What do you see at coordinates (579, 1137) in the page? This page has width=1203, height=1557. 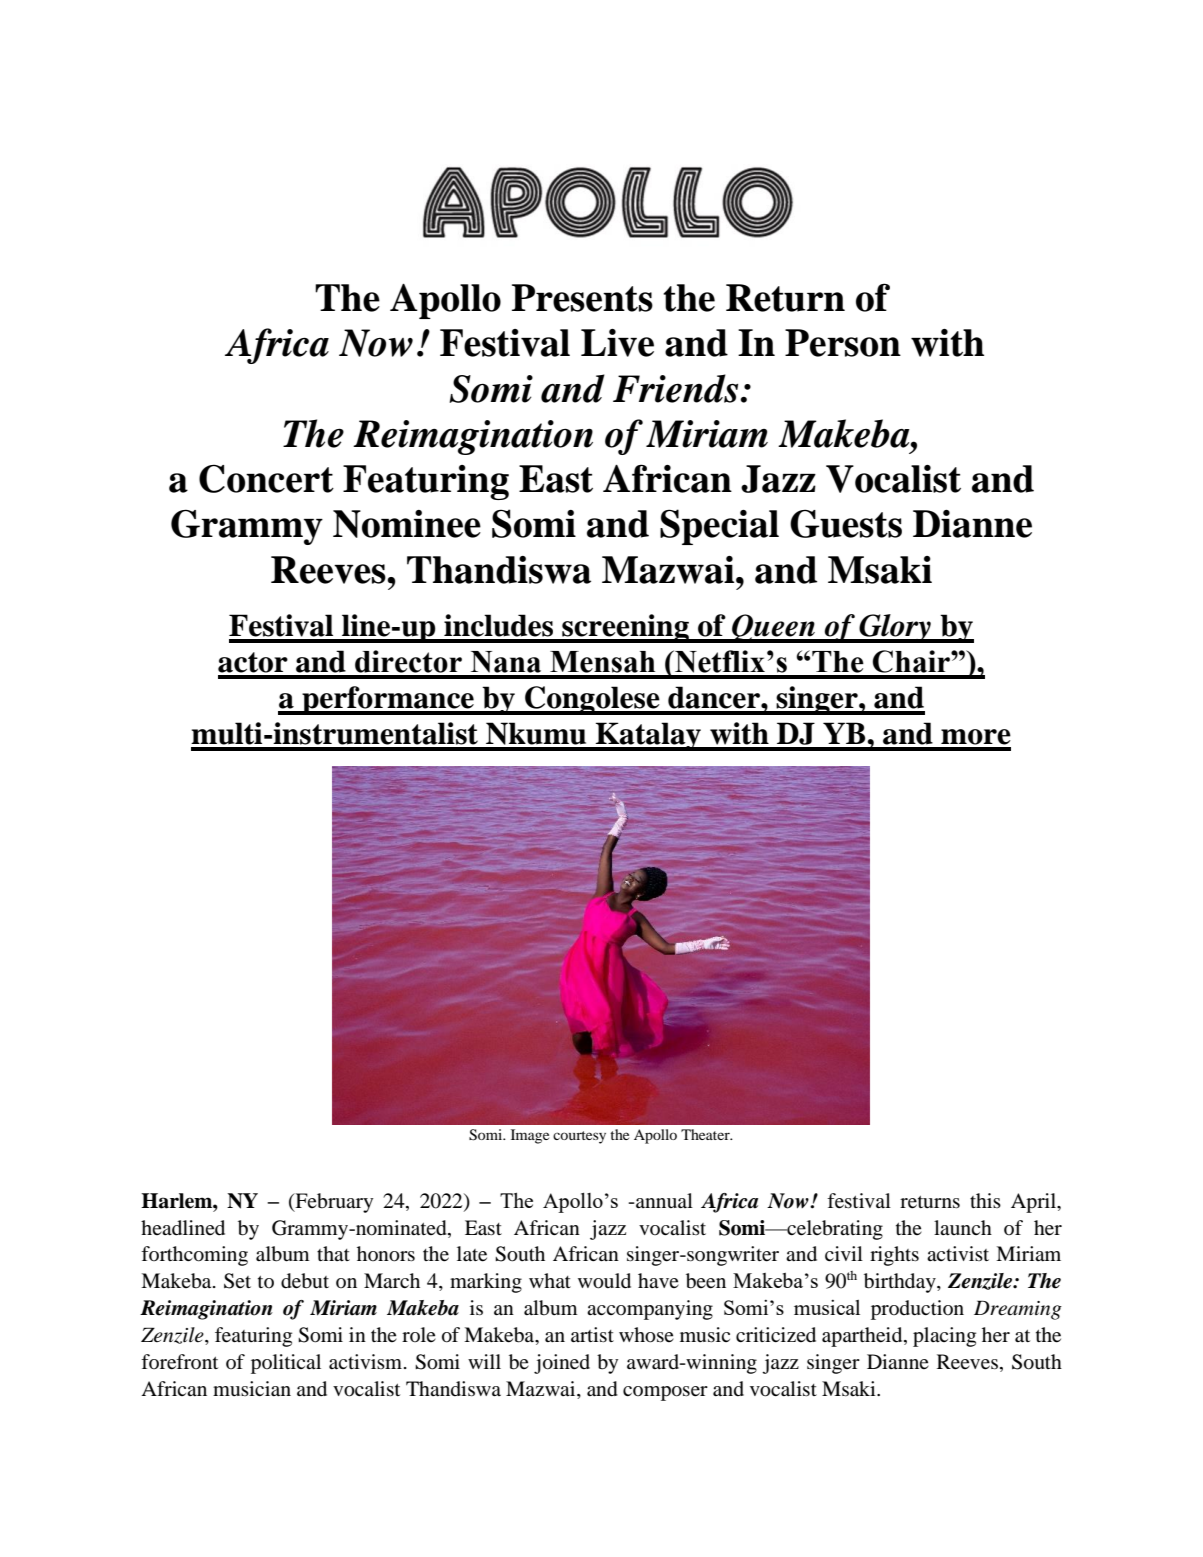 I see `courtesy` at bounding box center [579, 1137].
